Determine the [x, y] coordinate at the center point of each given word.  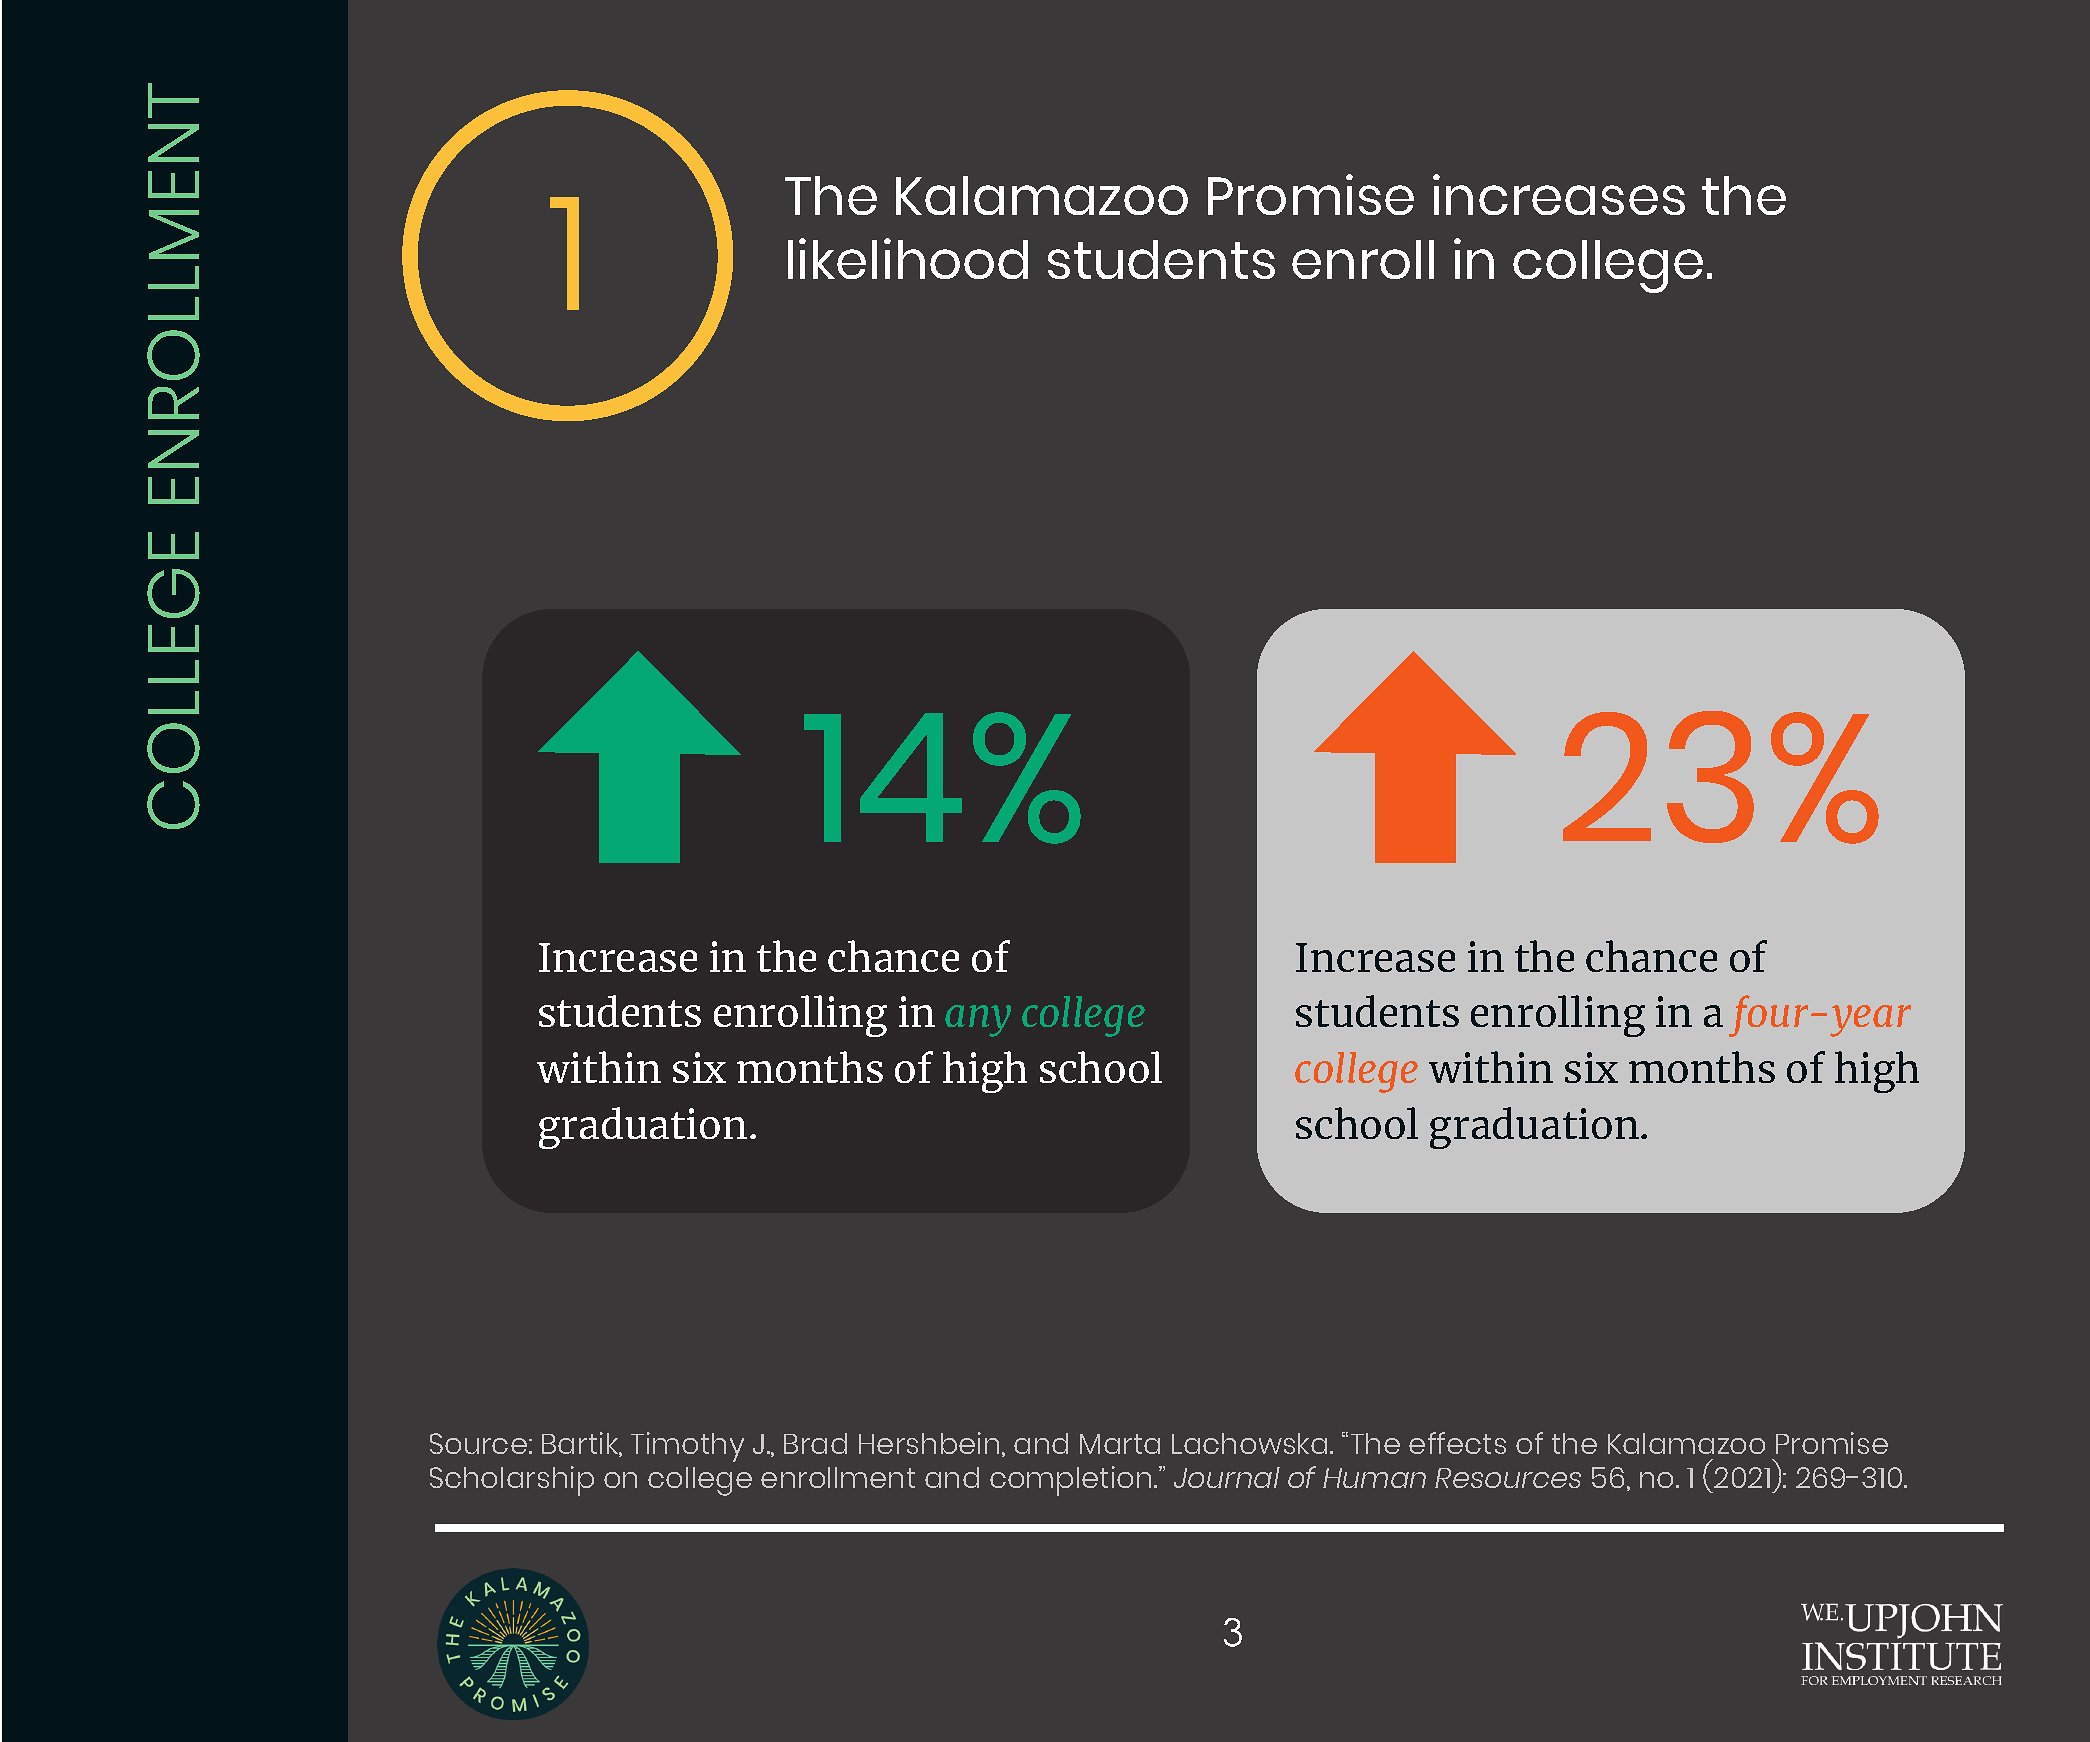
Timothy [687, 1447]
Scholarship [512, 1481]
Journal [1227, 1477]
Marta [1120, 1444]
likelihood [908, 258]
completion [1070, 1481]
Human [1374, 1478]
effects [1457, 1443]
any [978, 1021]
